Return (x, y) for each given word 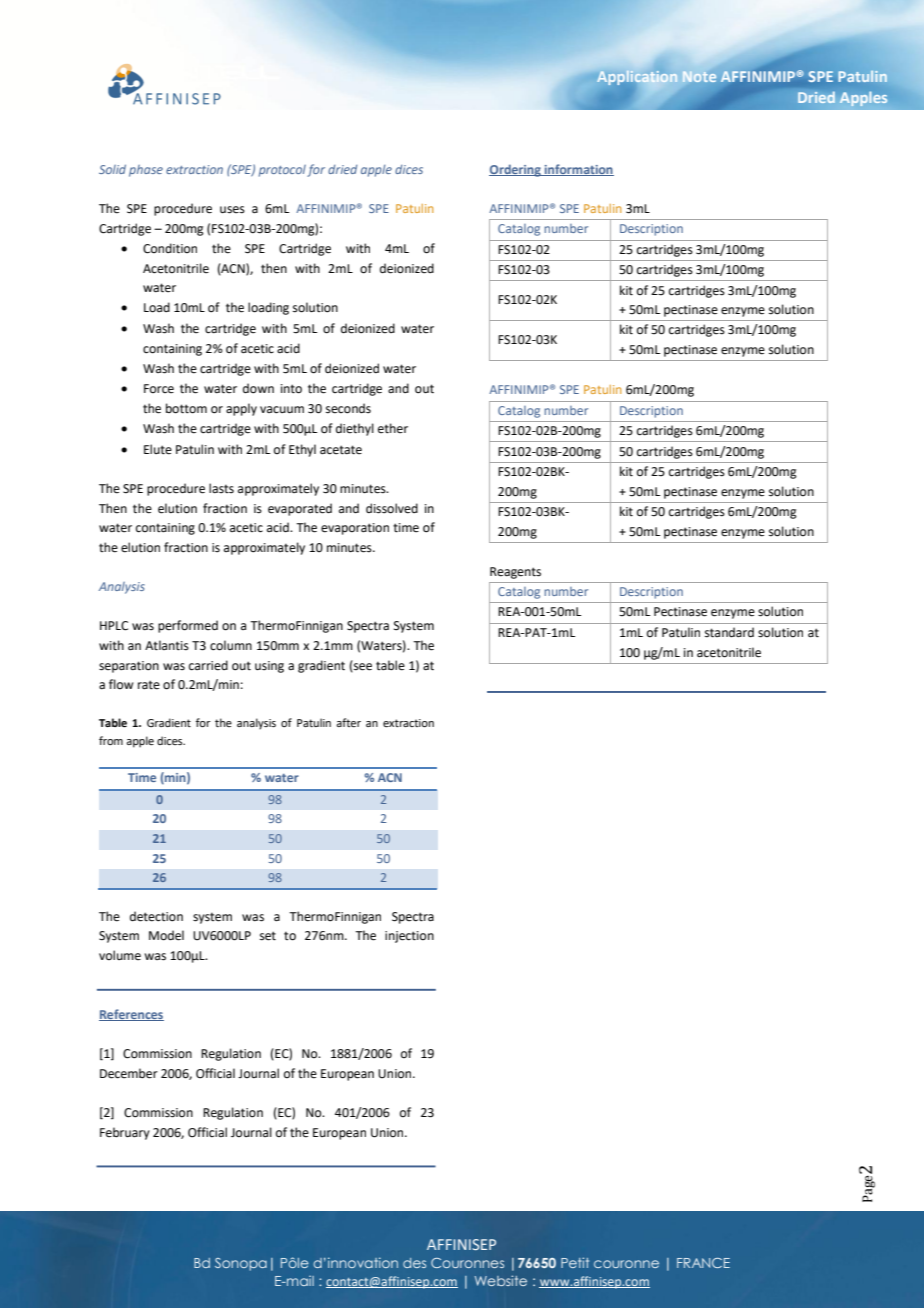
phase (146, 171)
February (125, 1133)
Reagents (515, 573)
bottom (186, 408)
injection (409, 937)
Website (500, 1280)
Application (637, 79)
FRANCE (703, 1263)
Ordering (516, 170)
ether (393, 428)
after (348, 722)
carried (208, 665)
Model (166, 935)
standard (729, 632)
